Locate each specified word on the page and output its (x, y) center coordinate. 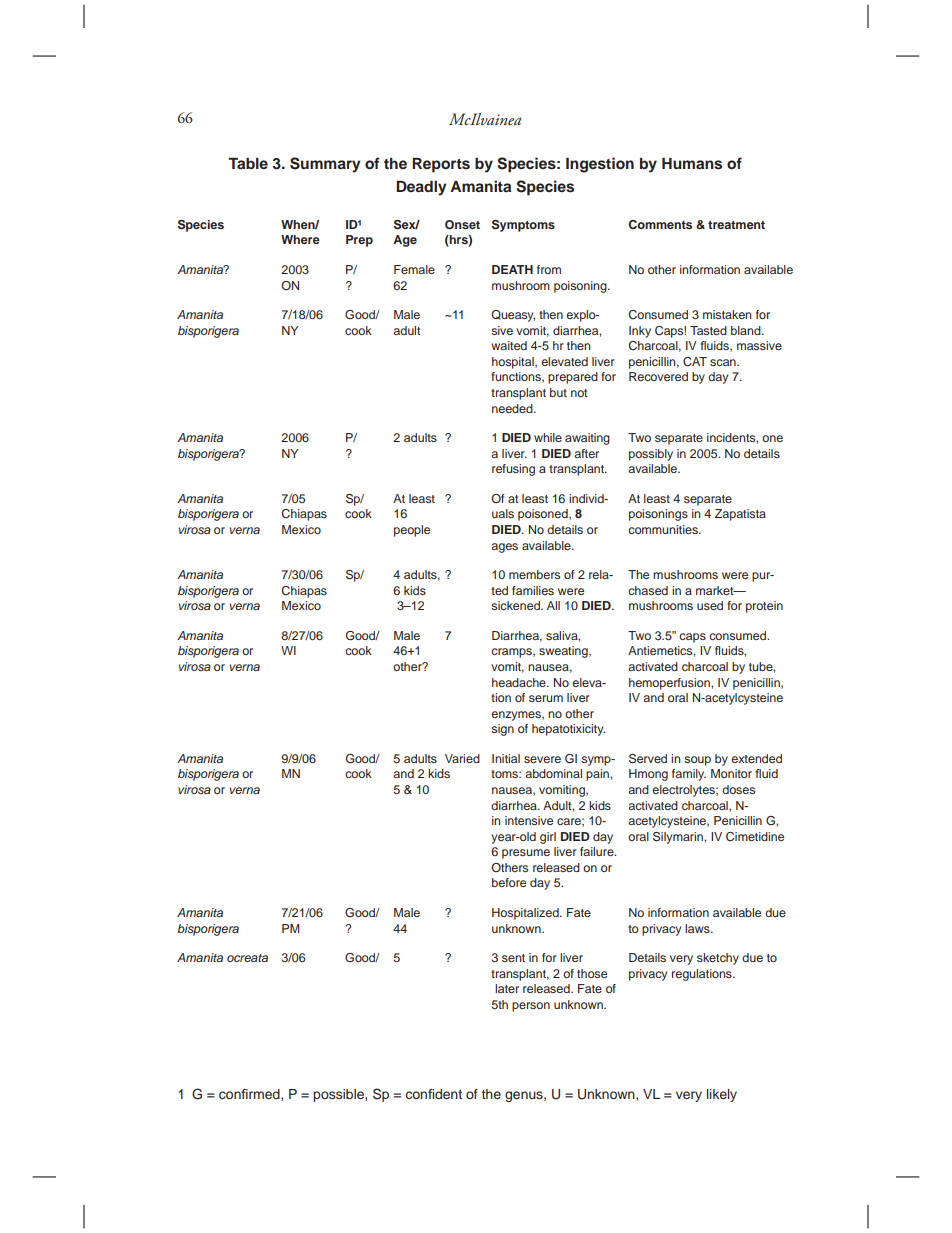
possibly (651, 455)
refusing (513, 470)
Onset (462, 225)
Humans (692, 164)
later (507, 988)
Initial (506, 758)
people (412, 531)
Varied (462, 758)
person (531, 1007)
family (689, 775)
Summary (325, 165)
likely (722, 1095)
